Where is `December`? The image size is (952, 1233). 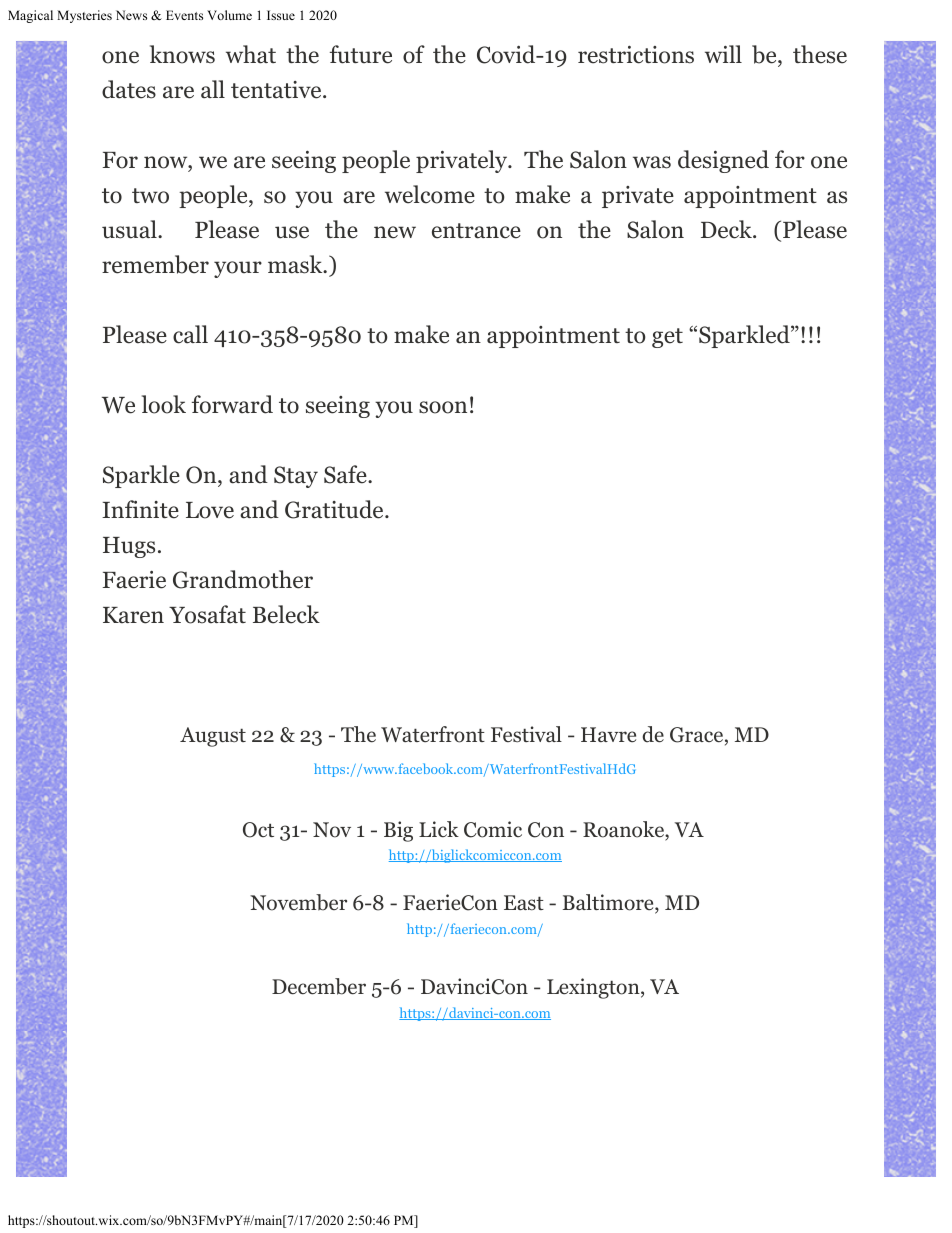 December is located at coordinates (319, 986).
